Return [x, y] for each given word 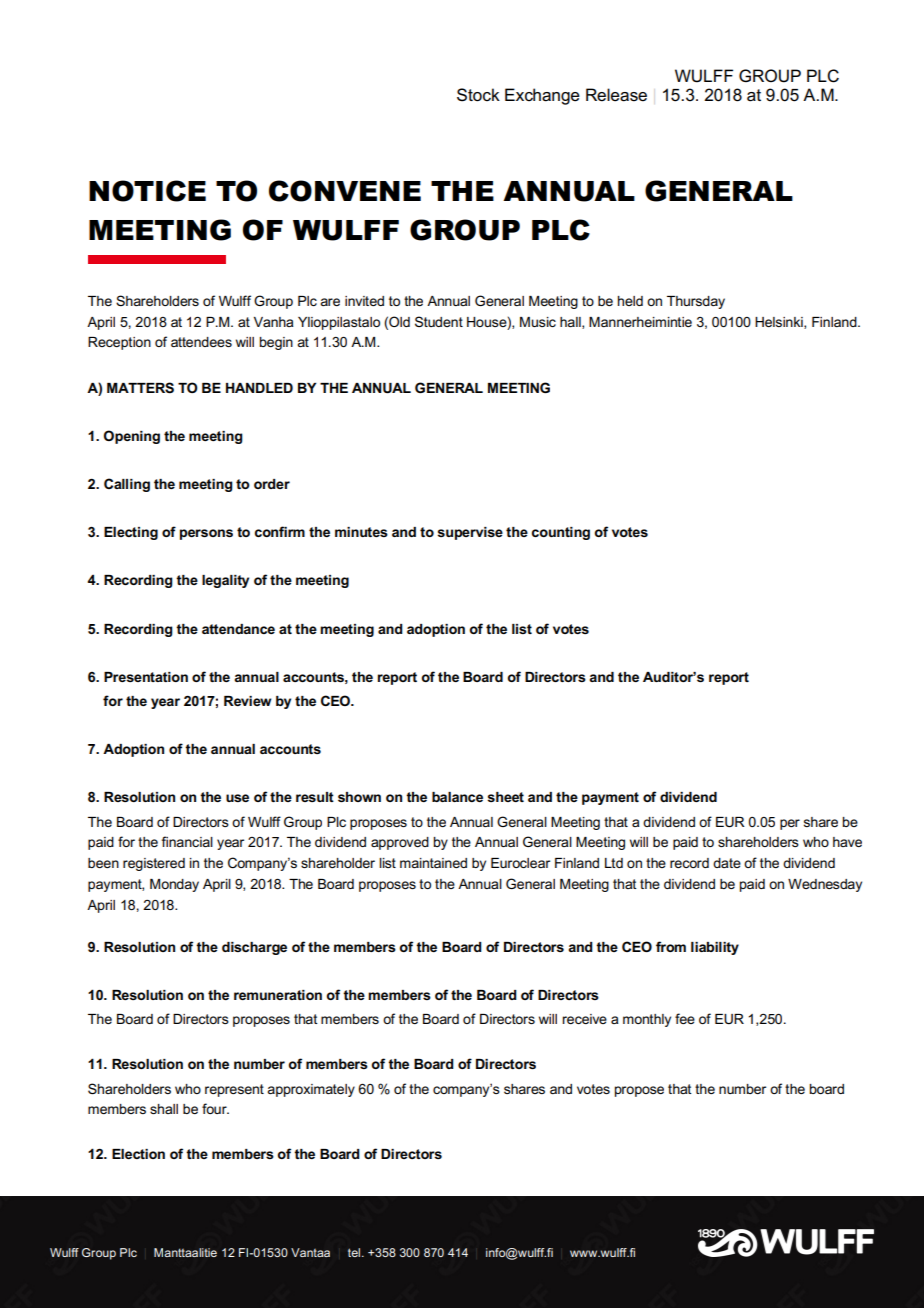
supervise [470, 533]
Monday [174, 885]
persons [206, 534]
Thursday [696, 302]
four [215, 1108]
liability [715, 948]
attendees [201, 342]
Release [616, 95]
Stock [478, 95]
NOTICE [147, 191]
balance [457, 797]
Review [248, 701]
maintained [433, 863]
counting [561, 533]
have [847, 842]
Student [439, 321]
